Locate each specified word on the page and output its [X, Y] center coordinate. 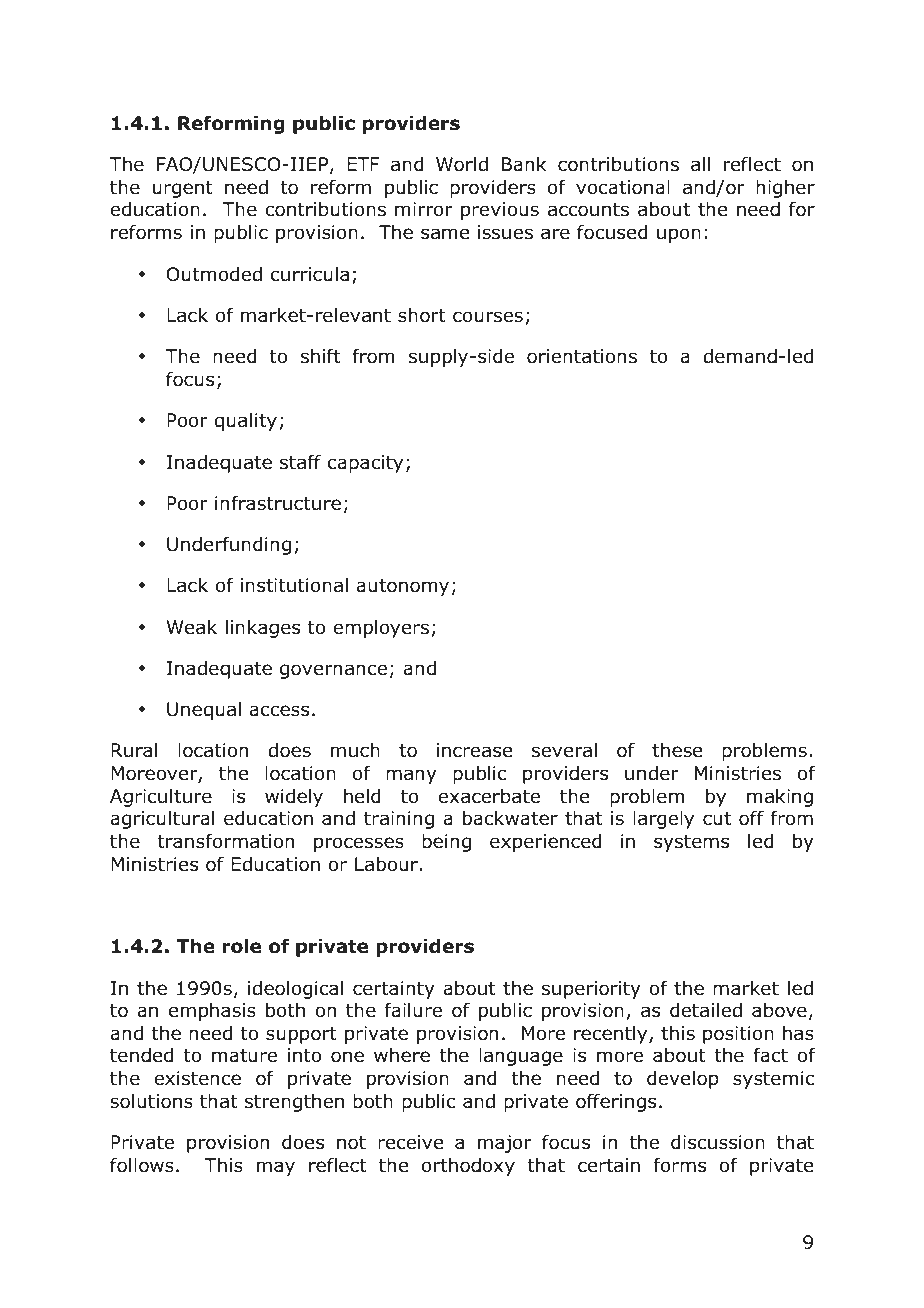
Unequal [204, 711]
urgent [183, 189]
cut [717, 819]
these [677, 750]
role [241, 946]
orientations [582, 356]
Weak [192, 627]
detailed [706, 1010]
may [276, 1168]
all [700, 164]
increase [474, 750]
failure [413, 1010]
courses [488, 317]
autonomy [402, 587]
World [462, 164]
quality [245, 422]
